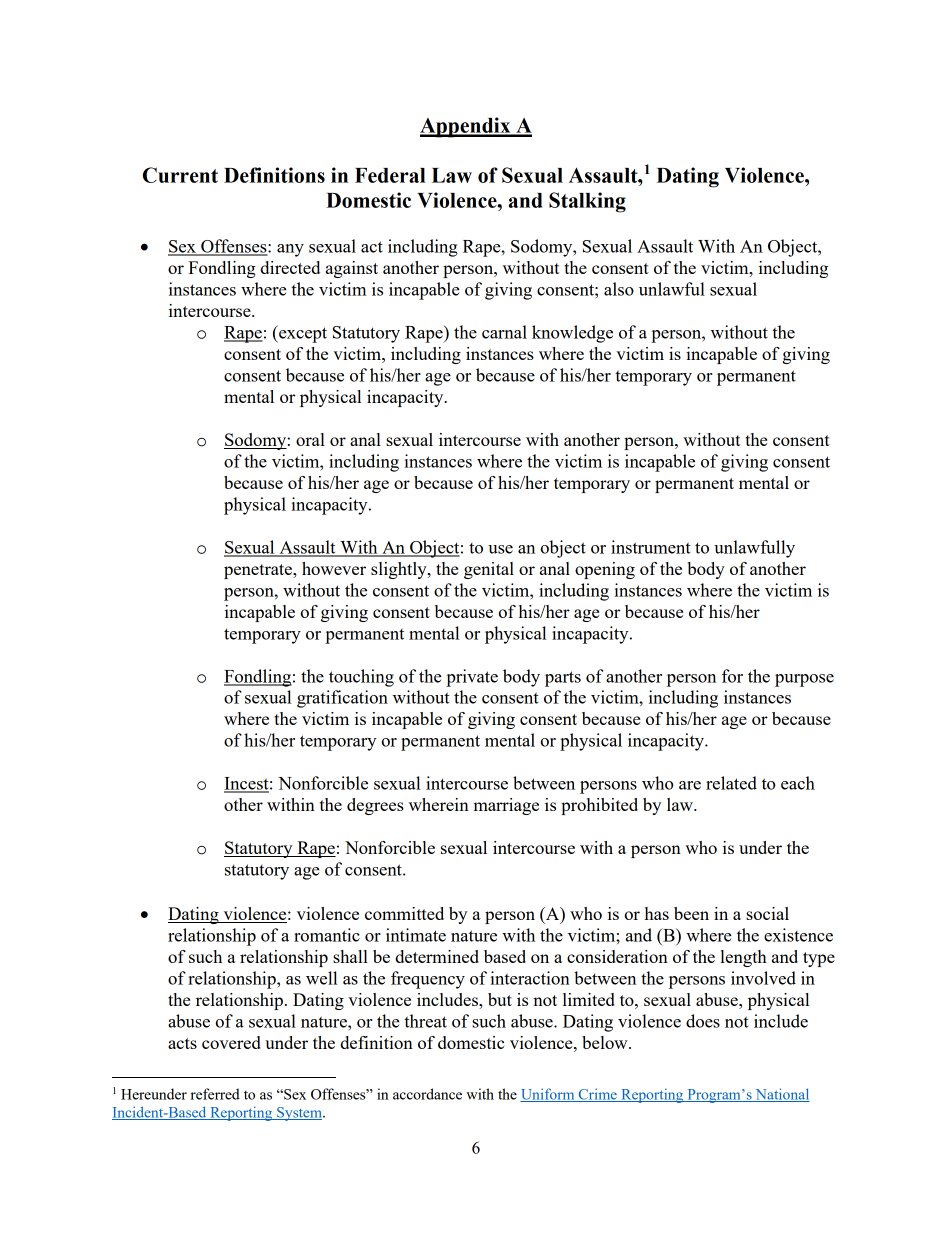  What do you see at coordinates (731, 783) in the document?
I see `related` at bounding box center [731, 783].
